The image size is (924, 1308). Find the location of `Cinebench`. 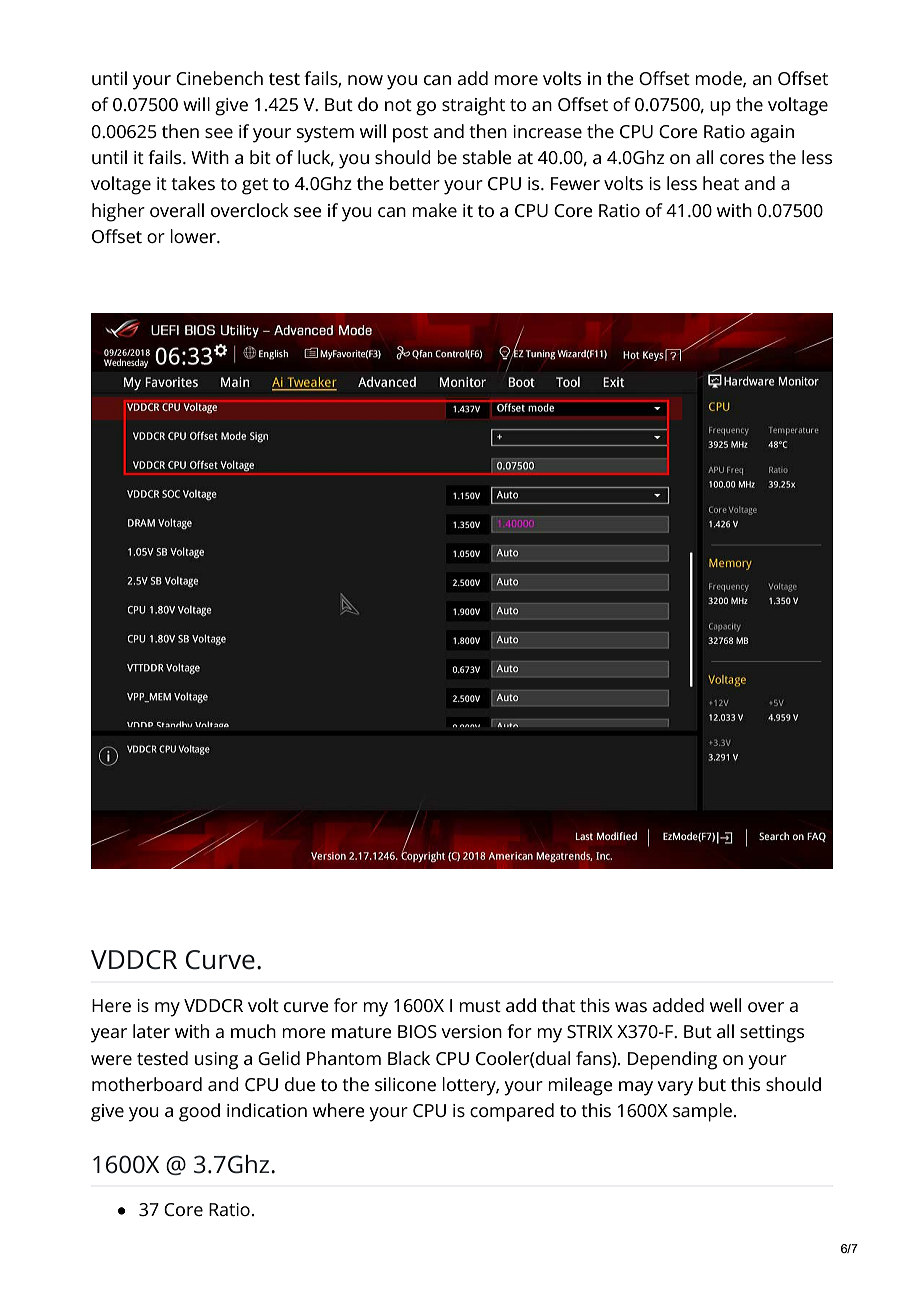

Cinebench is located at coordinates (219, 78).
